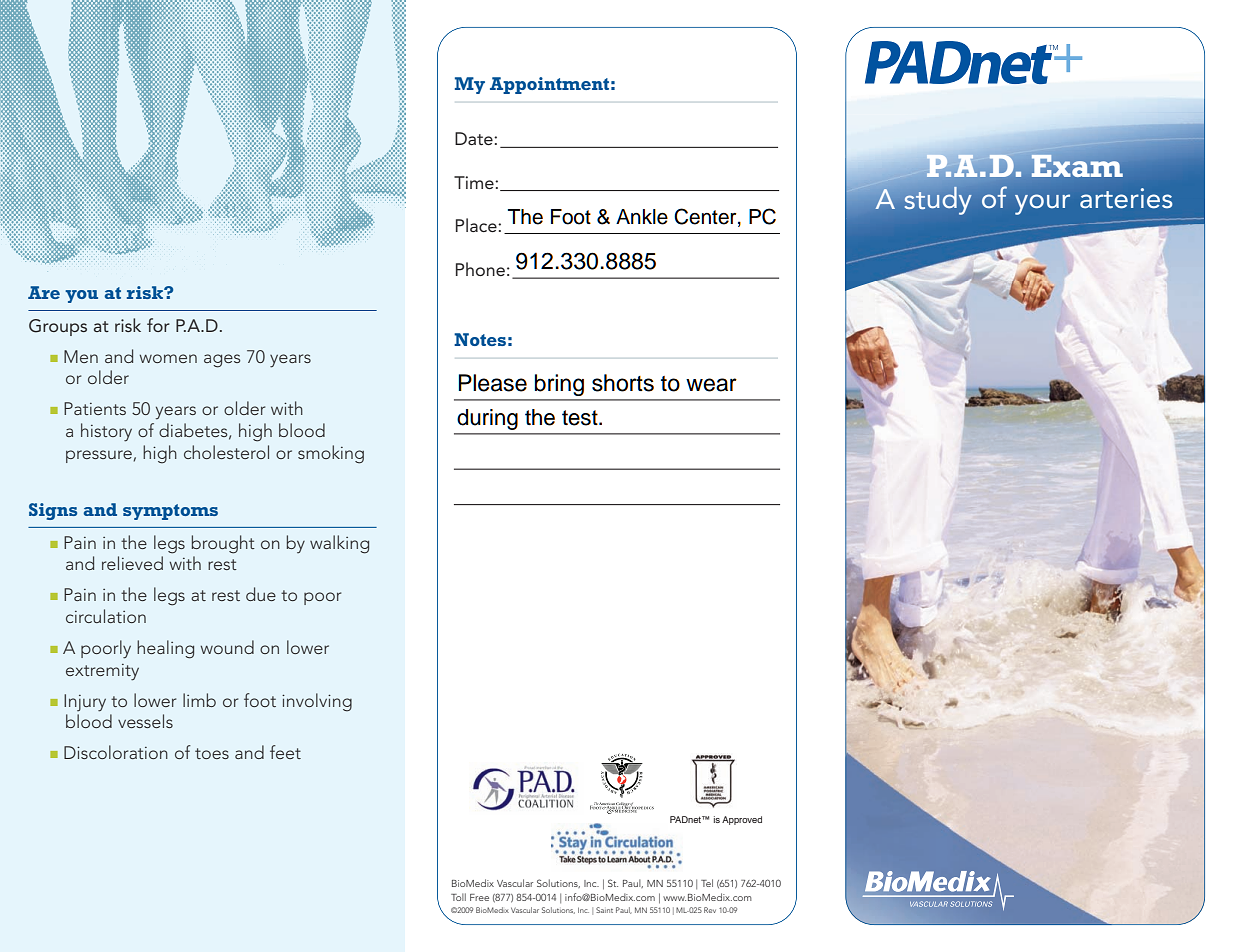 The height and width of the screenshot is (952, 1234). What do you see at coordinates (604, 910) in the screenshot?
I see `Saint` at bounding box center [604, 910].
